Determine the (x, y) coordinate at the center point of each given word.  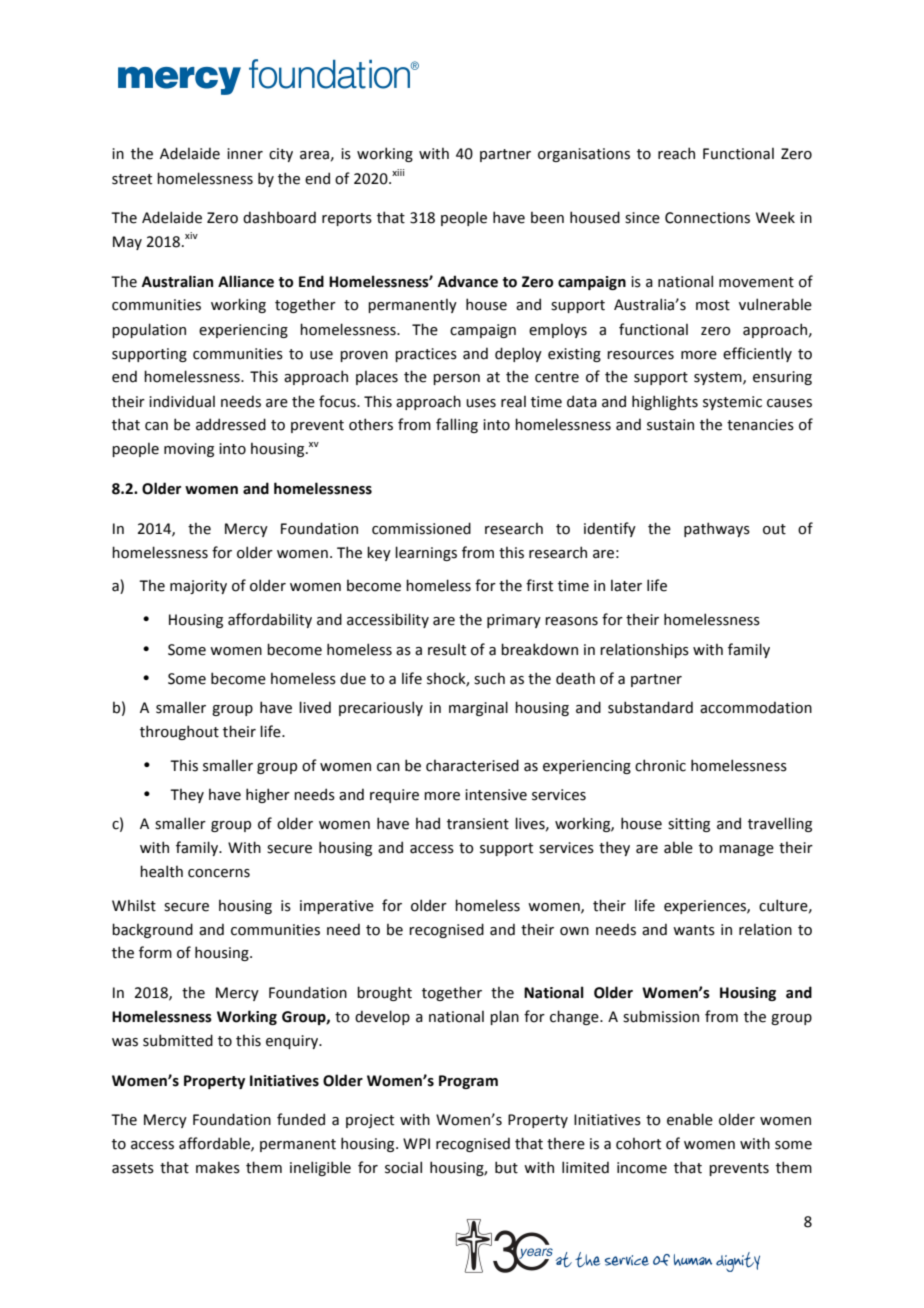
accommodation (756, 707)
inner (245, 154)
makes (218, 1168)
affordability (270, 620)
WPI (416, 1143)
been (547, 218)
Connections (707, 218)
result (447, 650)
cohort (638, 1144)
